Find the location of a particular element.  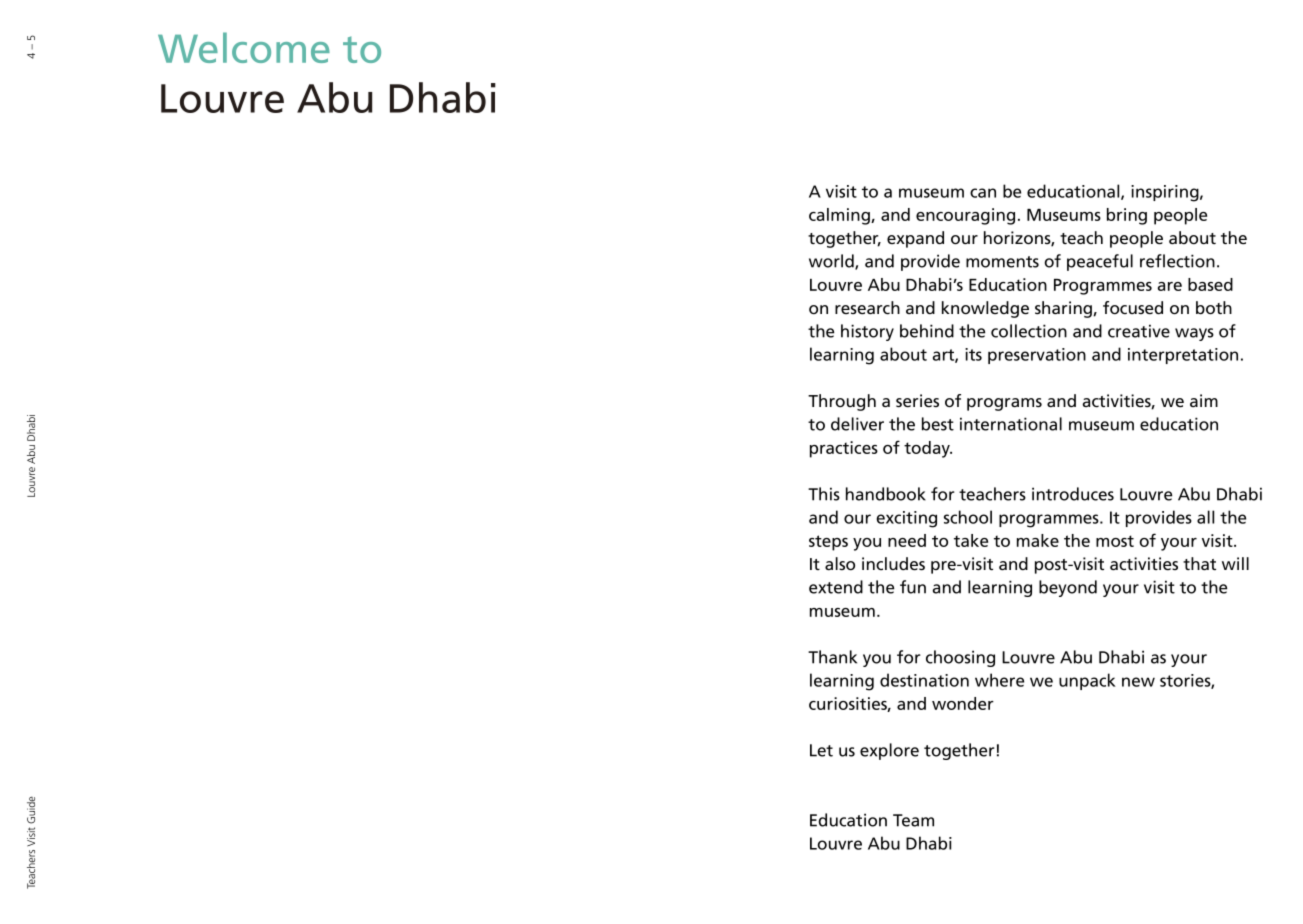

calming is located at coordinates (840, 216).
